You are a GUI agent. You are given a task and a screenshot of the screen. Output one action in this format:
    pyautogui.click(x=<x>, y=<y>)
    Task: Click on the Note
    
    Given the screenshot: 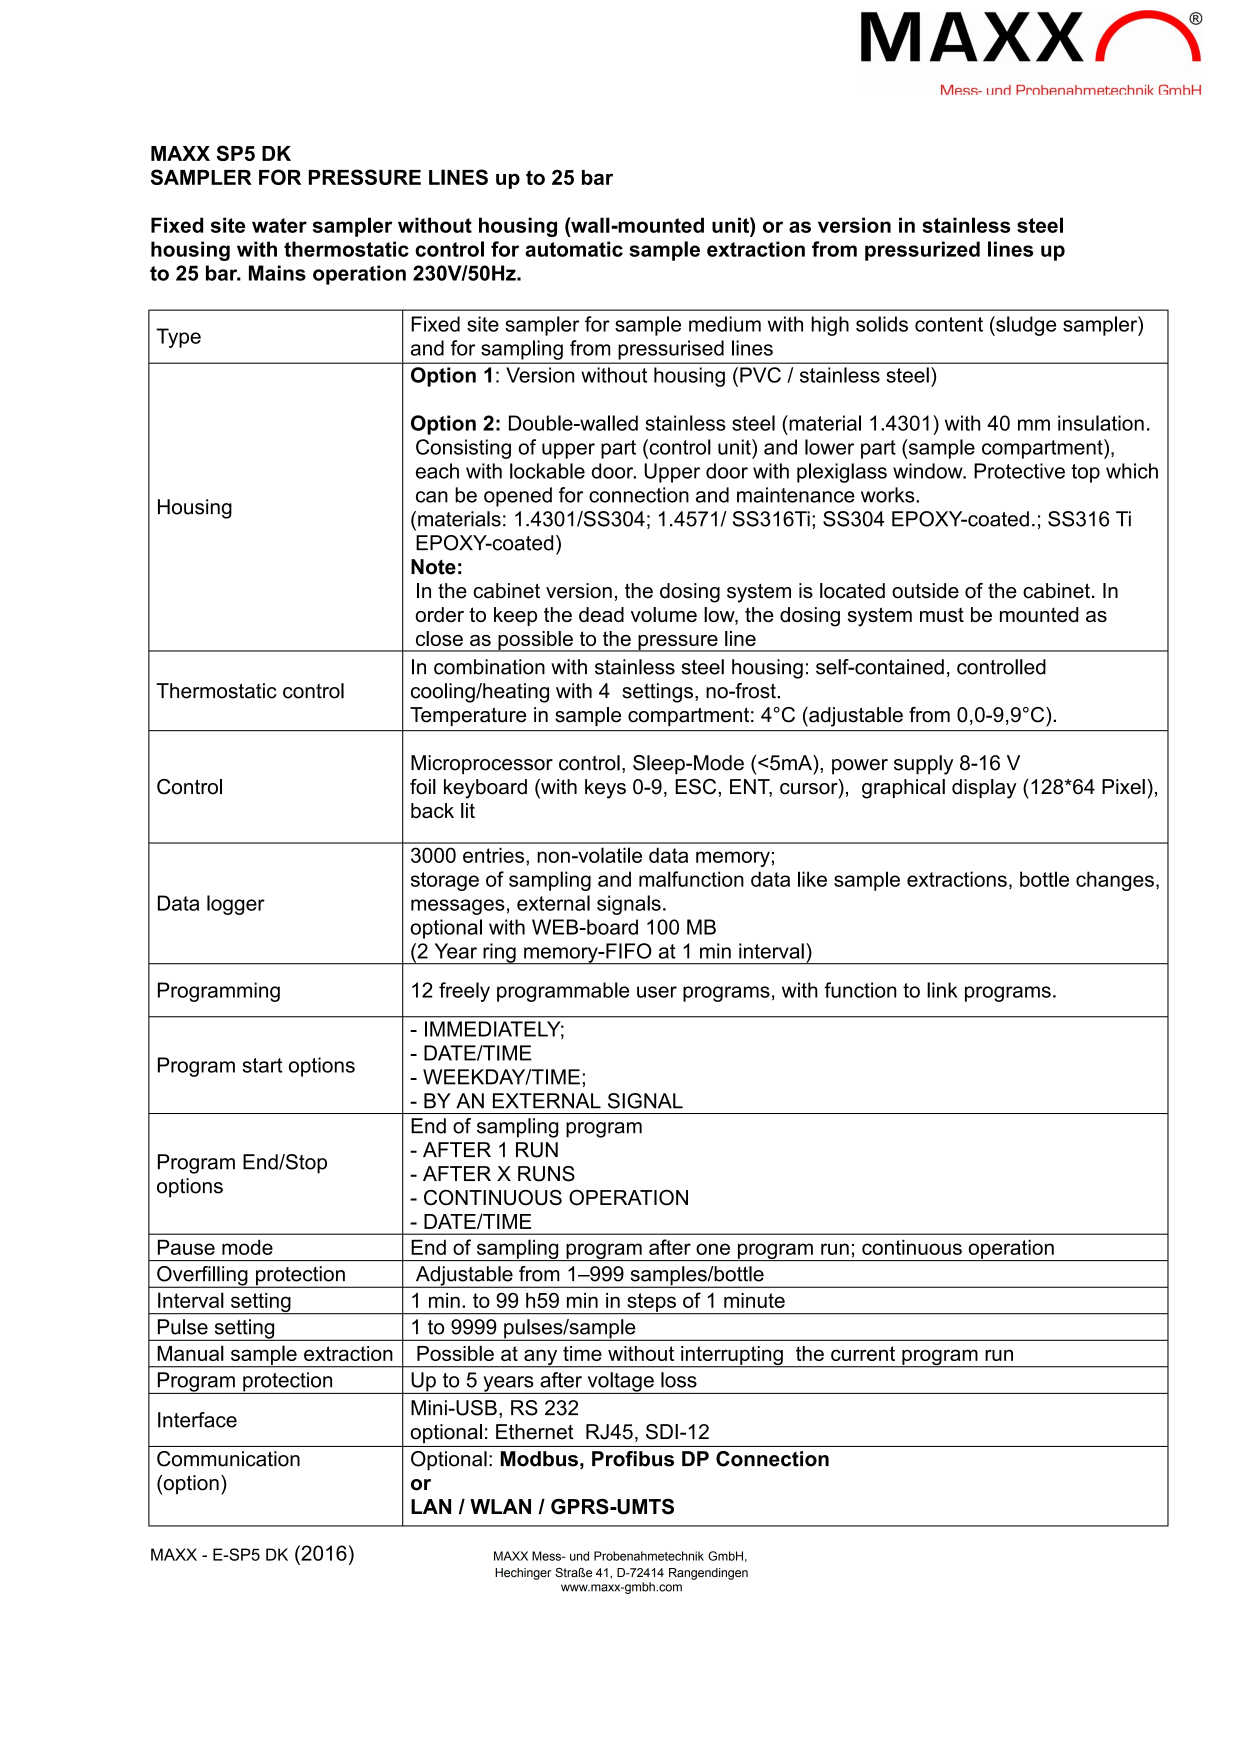 What is the action you would take?
    pyautogui.click(x=433, y=567)
